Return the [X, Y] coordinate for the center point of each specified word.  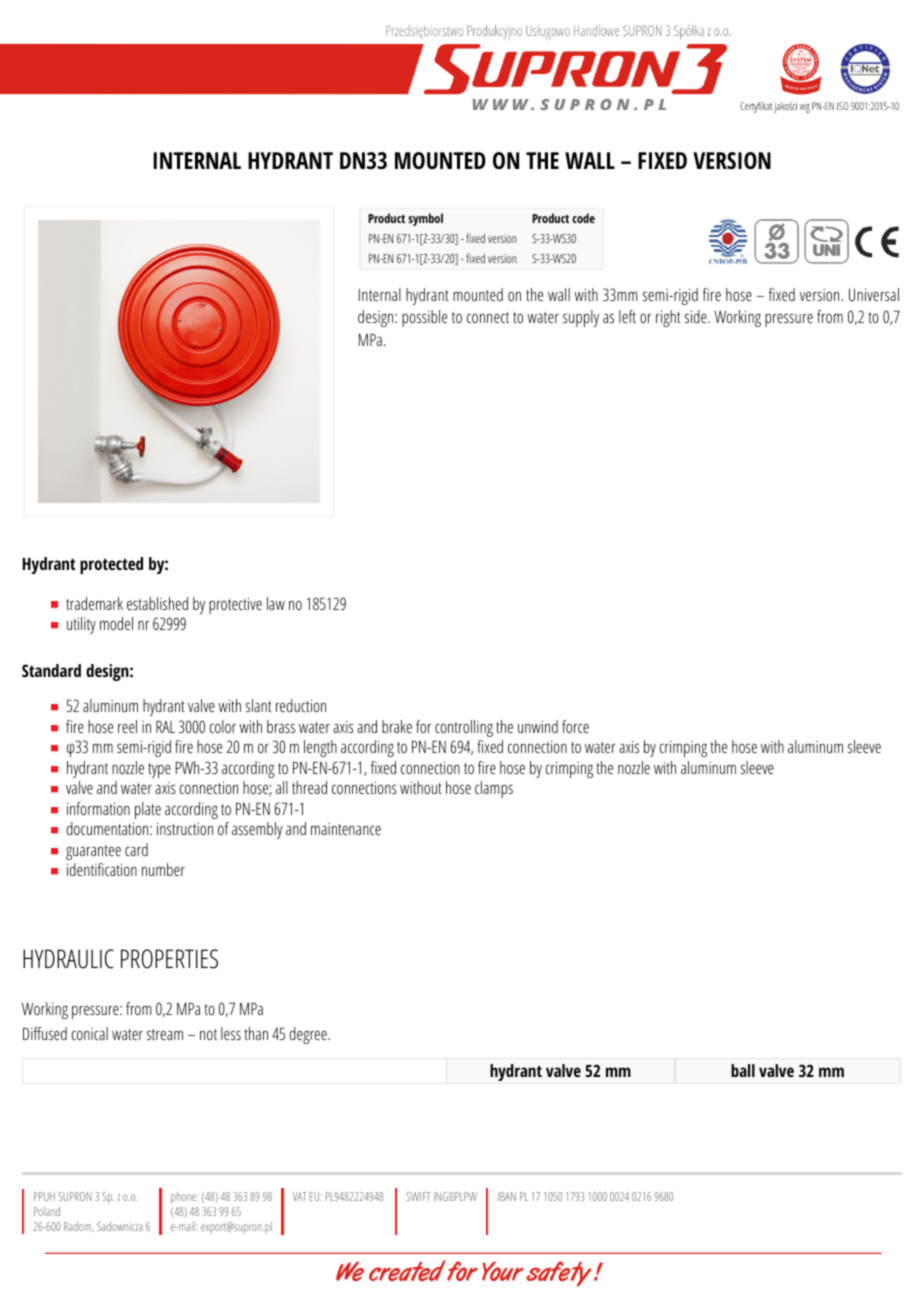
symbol [425, 219]
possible [424, 318]
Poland [47, 1211]
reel [127, 726]
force [575, 726]
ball [743, 1070]
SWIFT [418, 1196]
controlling [464, 728]
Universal [874, 294]
